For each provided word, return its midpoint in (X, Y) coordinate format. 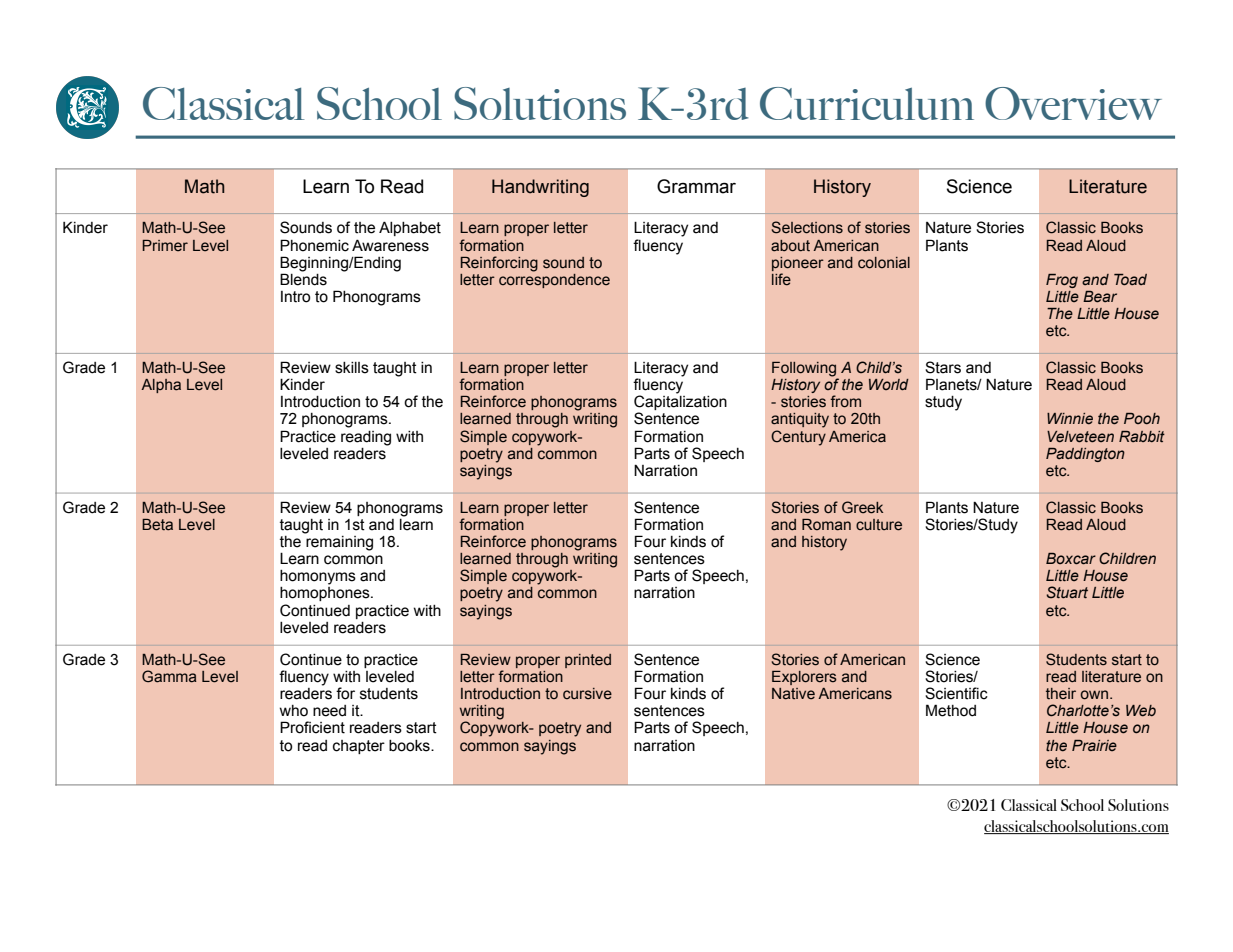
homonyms (318, 577)
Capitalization (680, 404)
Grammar (696, 186)
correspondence (554, 279)
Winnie (1070, 419)
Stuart (1067, 592)
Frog (1062, 281)
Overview (1073, 103)
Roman (826, 525)
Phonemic (314, 245)
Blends (303, 278)
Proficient (312, 727)
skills (352, 368)
